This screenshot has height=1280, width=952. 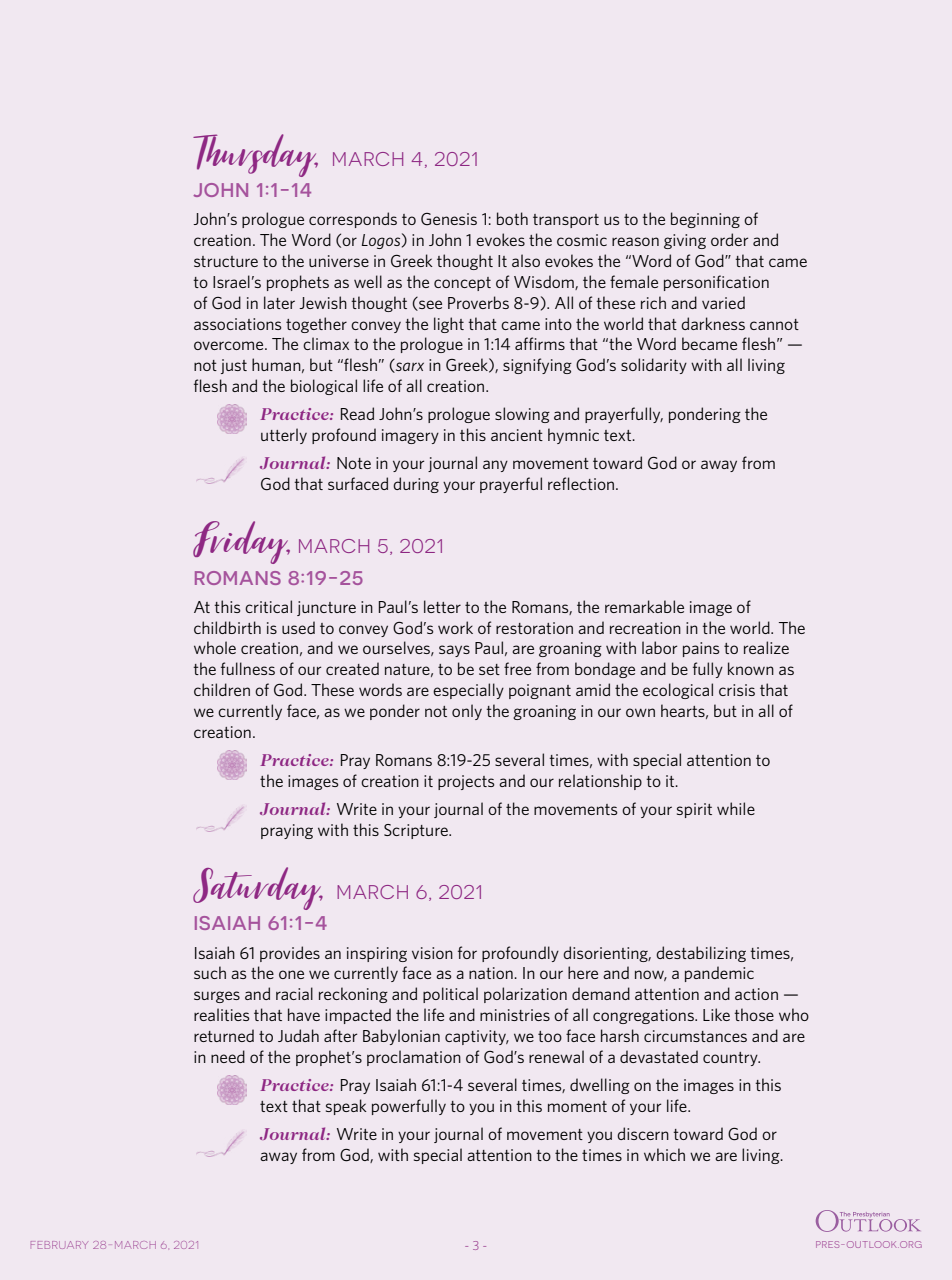 What do you see at coordinates (432, 953) in the screenshot?
I see `vision` at bounding box center [432, 953].
